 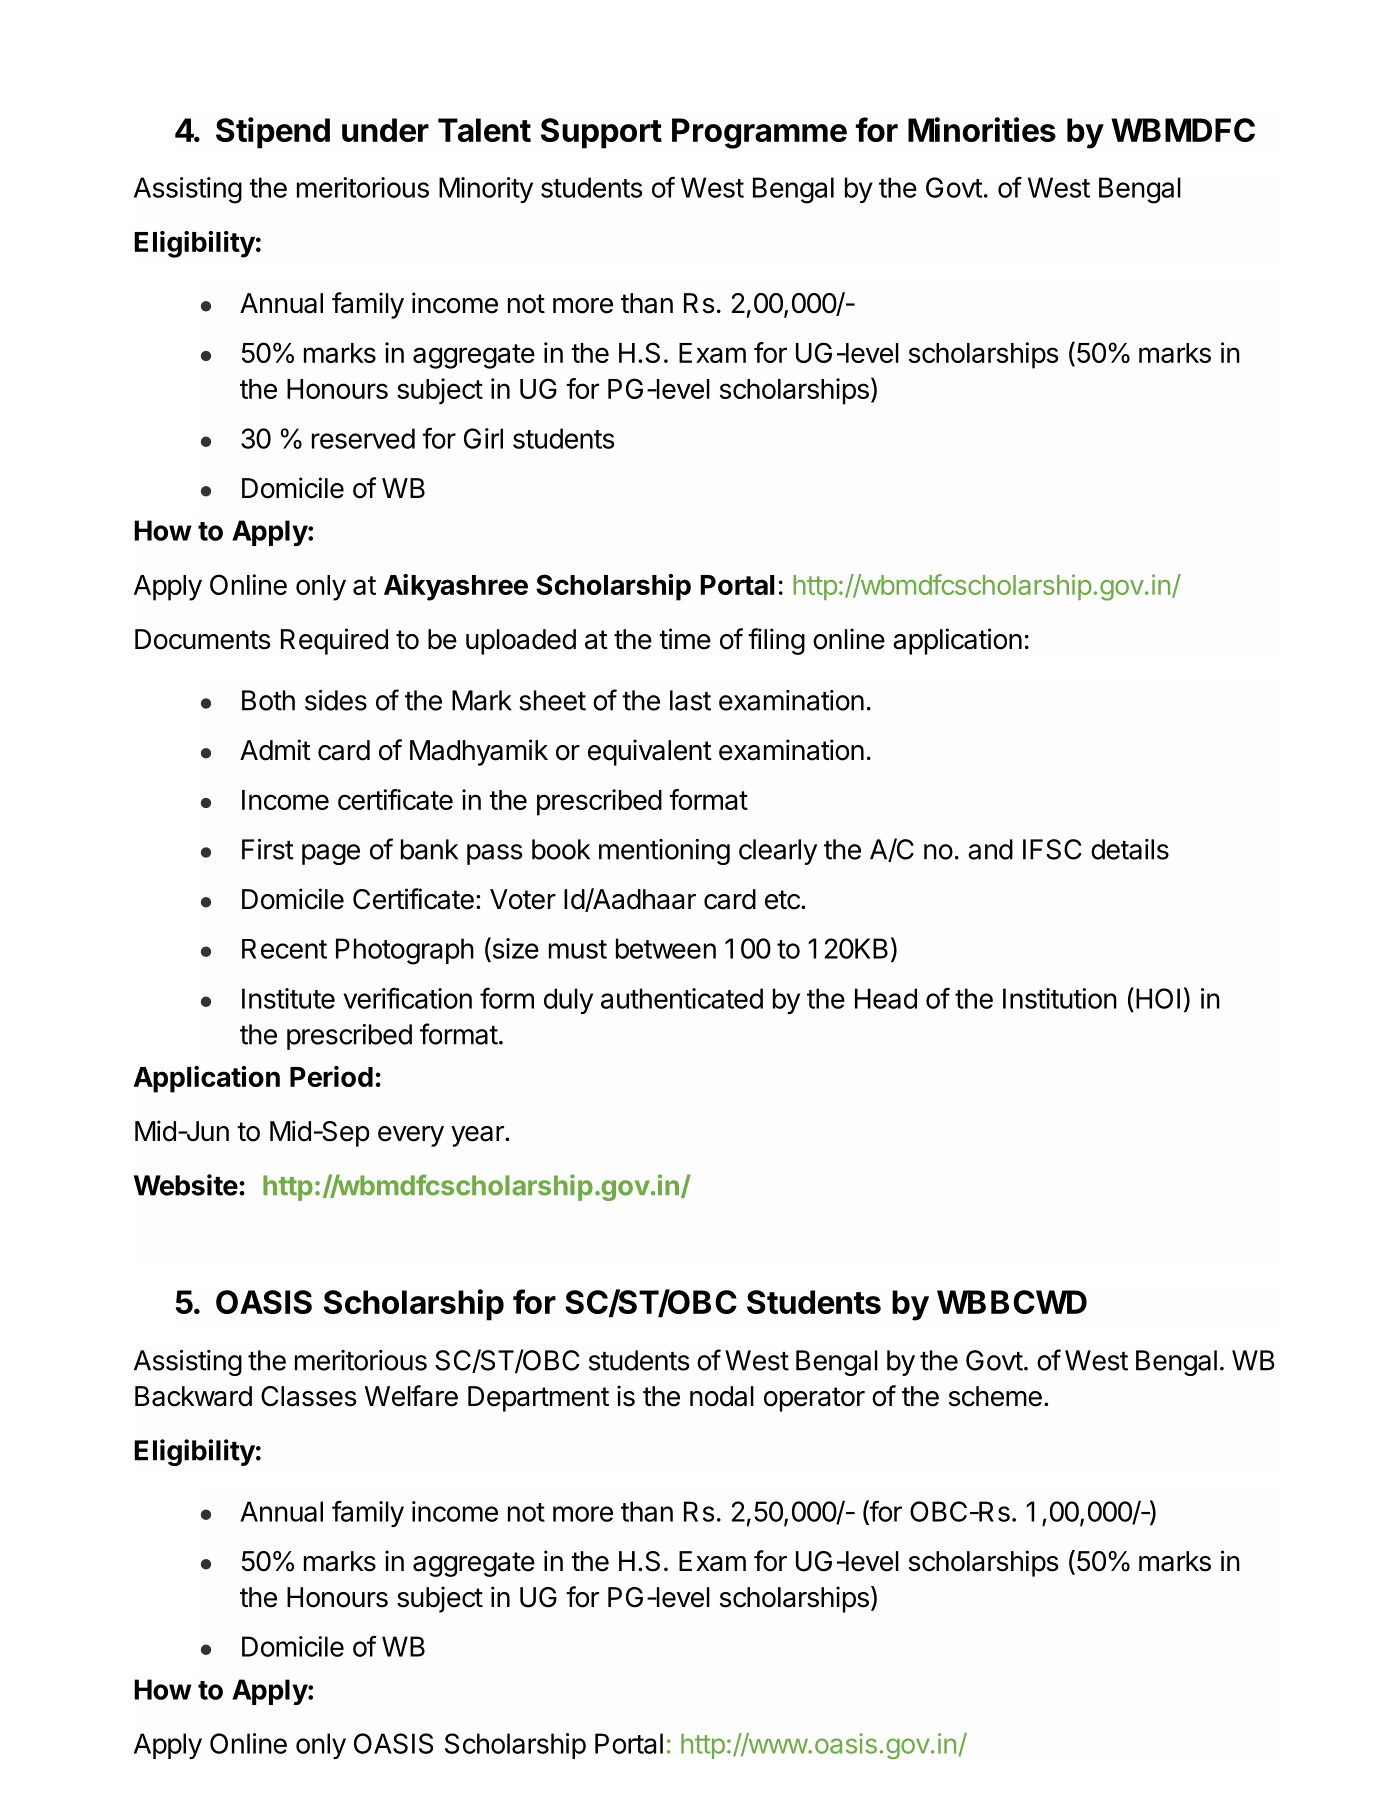 I want to click on Support, so click(x=601, y=133).
